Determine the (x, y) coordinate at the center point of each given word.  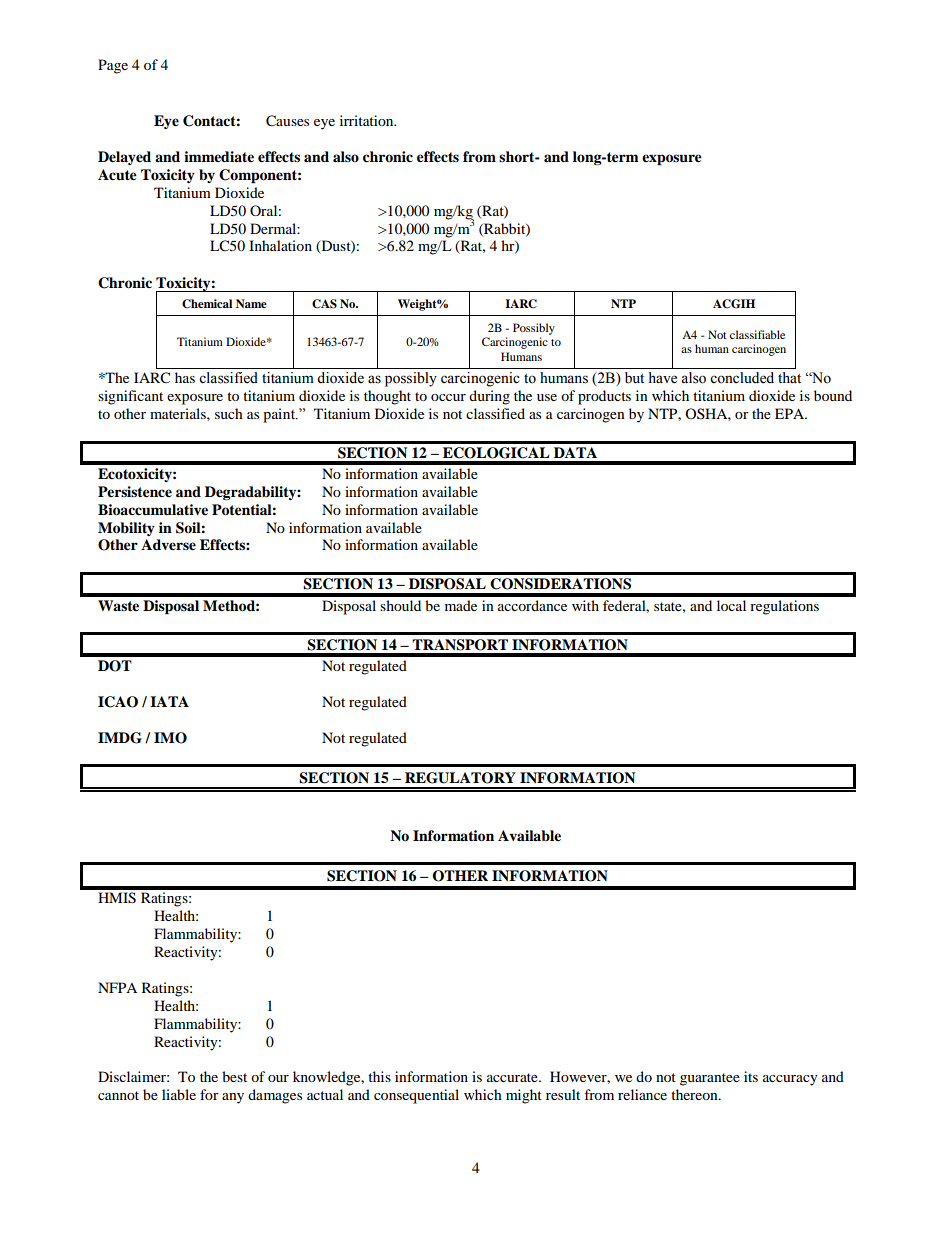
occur (448, 397)
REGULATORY (460, 778)
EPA (791, 413)
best (234, 1076)
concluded (742, 378)
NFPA (117, 987)
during (489, 397)
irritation (368, 120)
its (751, 1076)
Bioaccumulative (153, 510)
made (461, 605)
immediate (219, 156)
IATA (169, 701)
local (731, 605)
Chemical (207, 304)
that (789, 377)
